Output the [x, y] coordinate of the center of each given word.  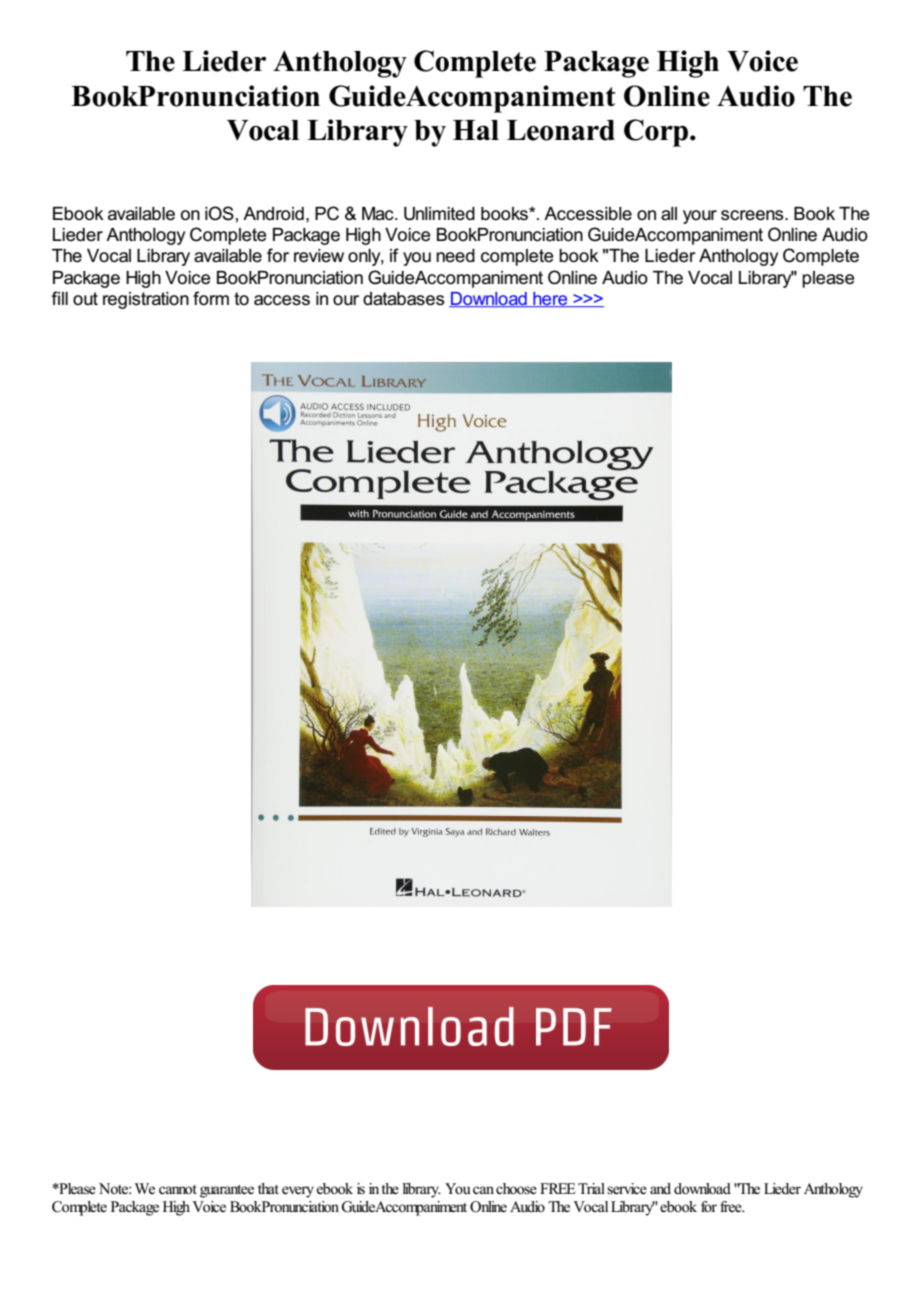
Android [273, 214]
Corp [656, 133]
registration [146, 300]
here [550, 299]
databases [404, 299]
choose [516, 1189]
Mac [379, 214]
